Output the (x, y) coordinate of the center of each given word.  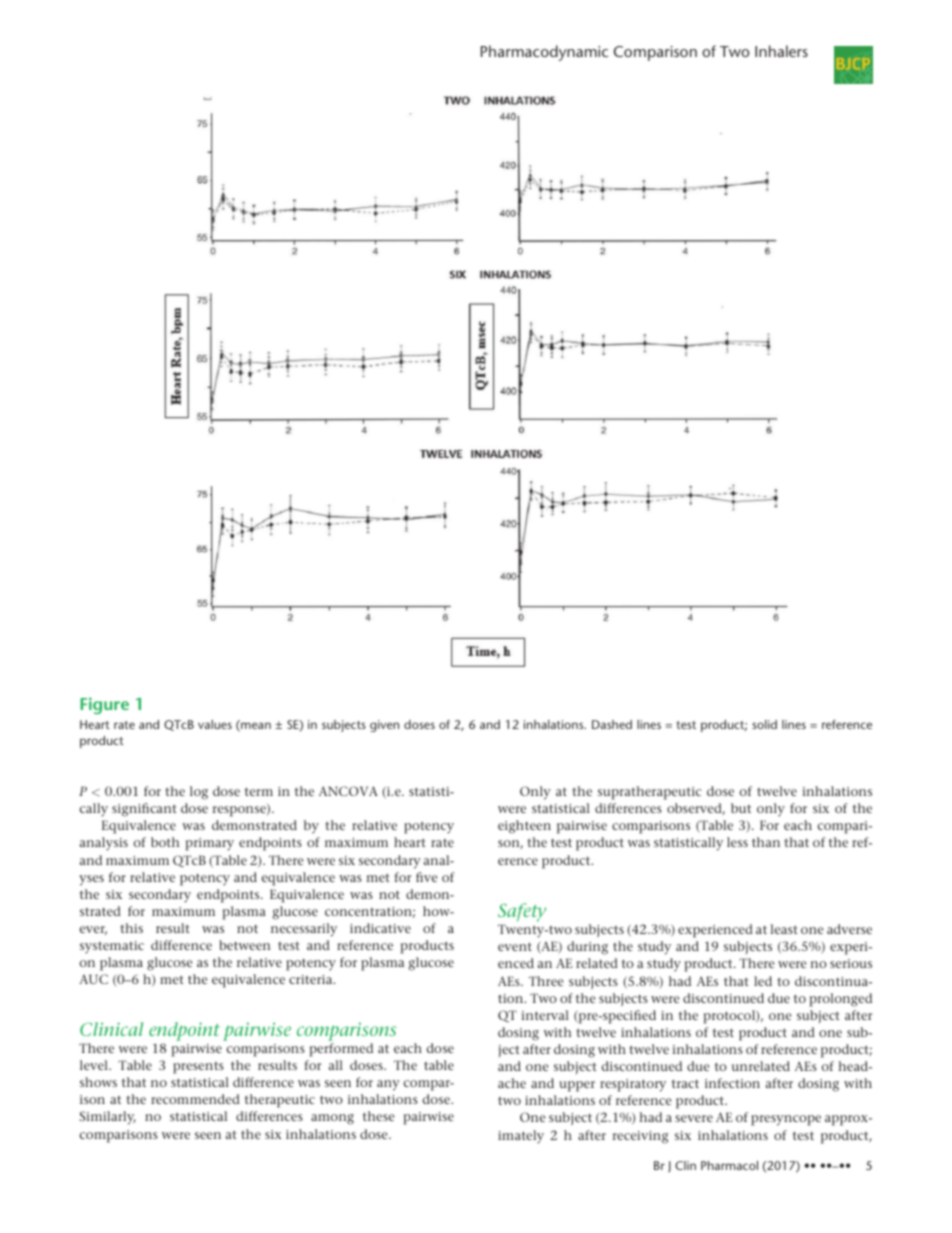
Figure (104, 705)
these (378, 1116)
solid (764, 724)
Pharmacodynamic (544, 53)
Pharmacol (729, 1165)
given (384, 726)
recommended (195, 1099)
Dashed (612, 724)
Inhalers (781, 51)
